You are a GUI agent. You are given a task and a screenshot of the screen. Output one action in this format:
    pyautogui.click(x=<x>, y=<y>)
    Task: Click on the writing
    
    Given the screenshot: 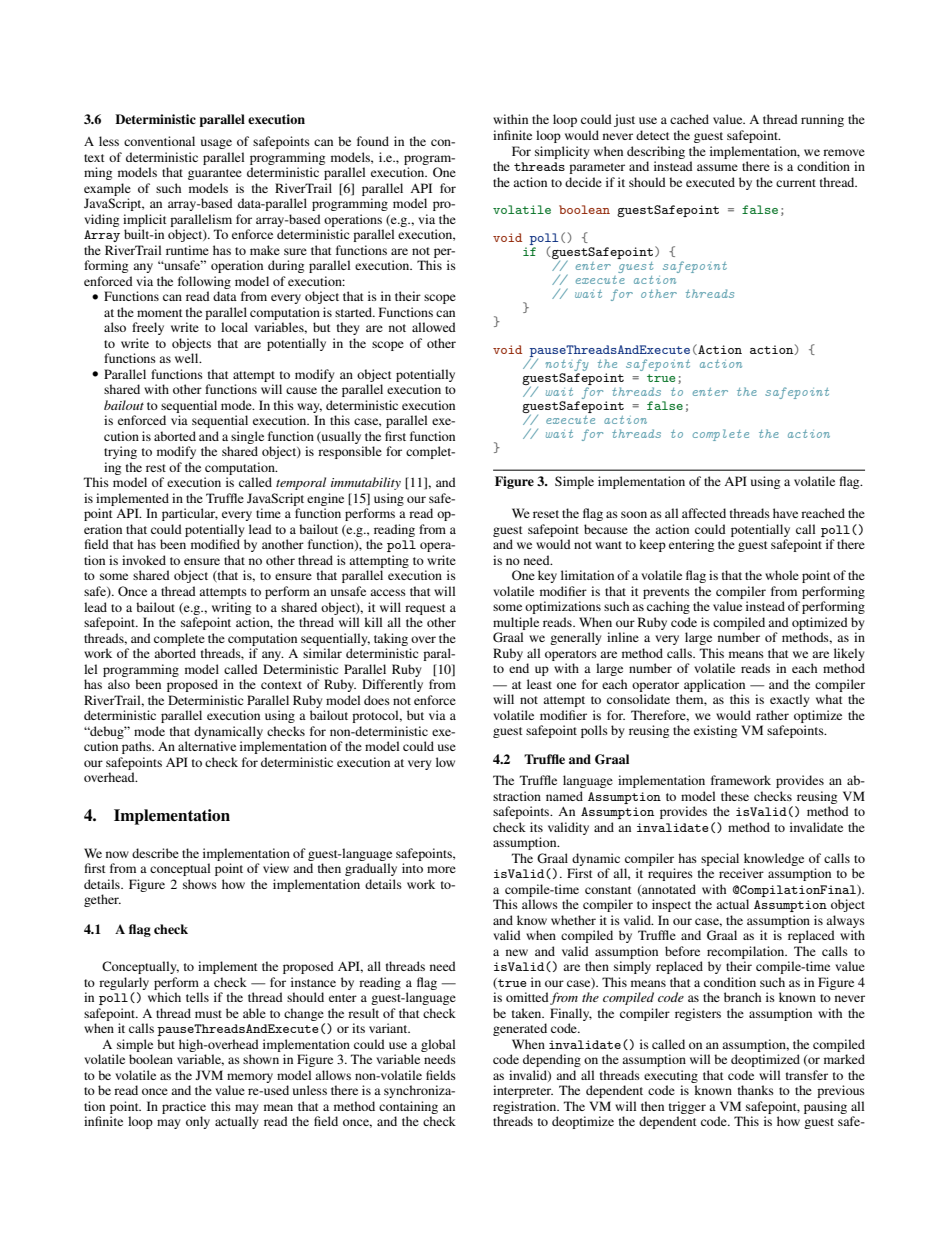 What is the action you would take?
    pyautogui.click(x=231, y=608)
